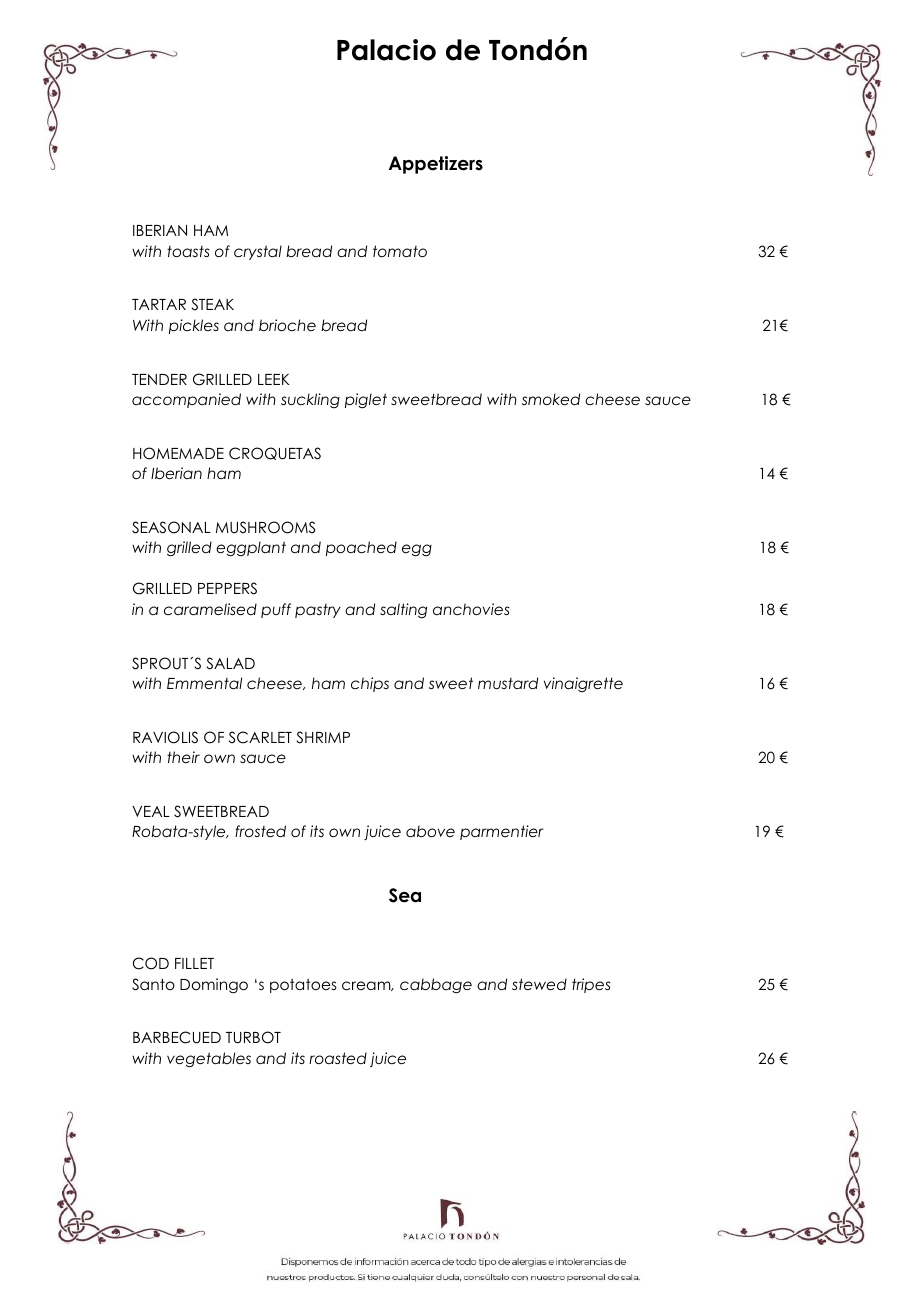 The image size is (924, 1308). Describe the element at coordinates (338, 1058) in the screenshot. I see `roasted` at that location.
